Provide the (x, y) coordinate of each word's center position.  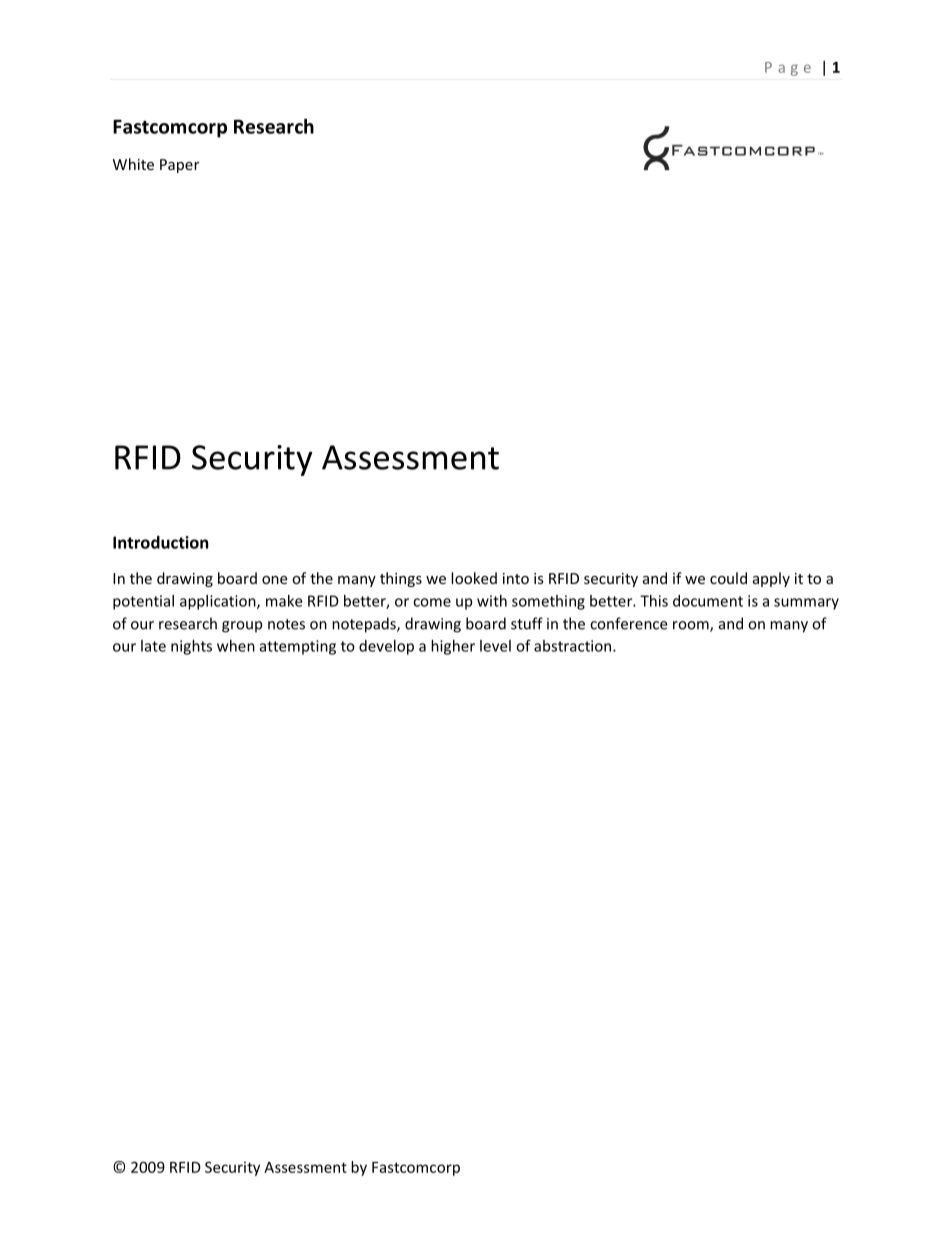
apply (771, 579)
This (654, 601)
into (516, 578)
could (728, 578)
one (274, 580)
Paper (179, 166)
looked (474, 578)
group (242, 627)
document (708, 601)
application (219, 602)
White (133, 164)
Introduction (160, 542)
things (401, 579)
